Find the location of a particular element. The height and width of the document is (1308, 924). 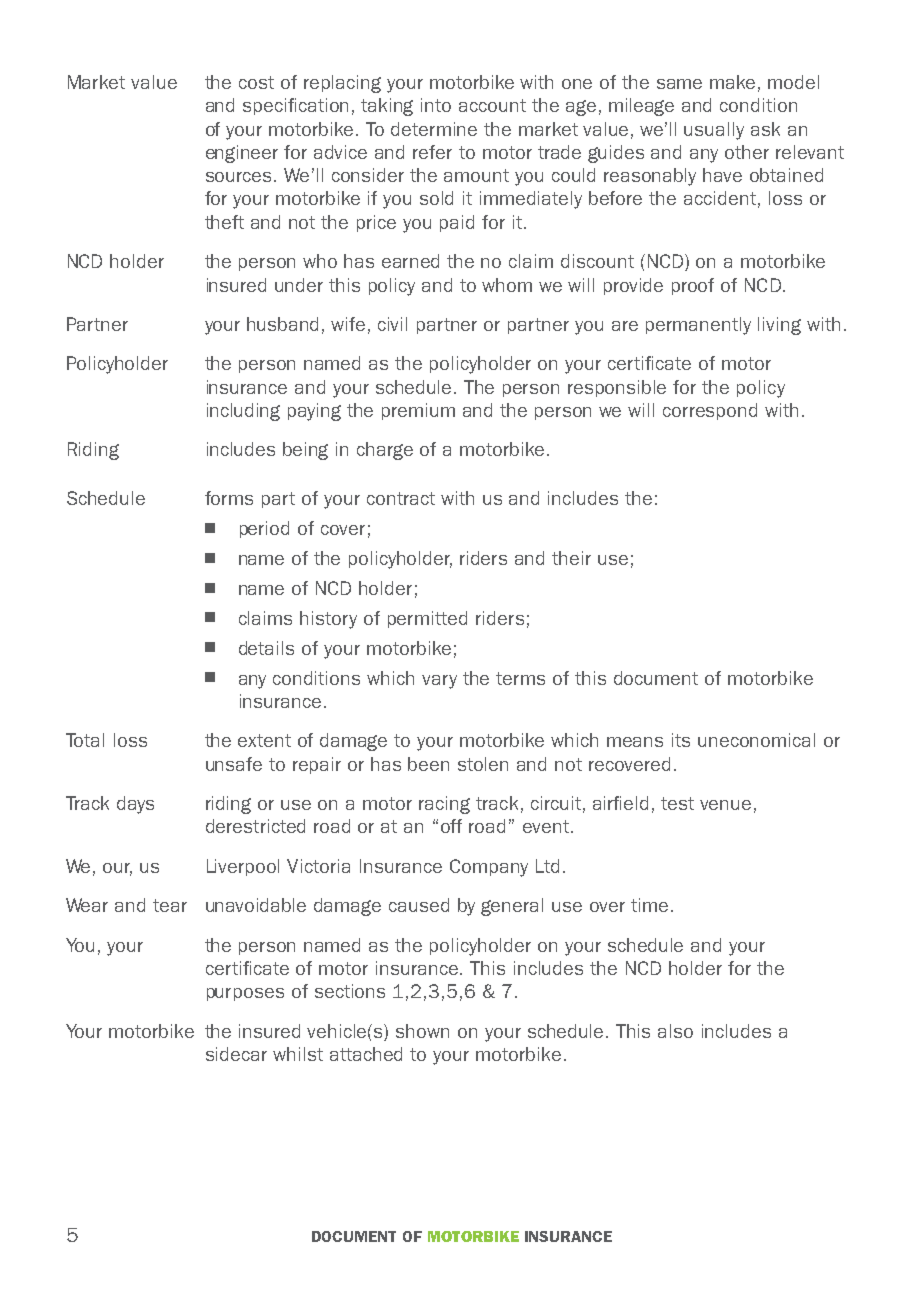

cost is located at coordinates (256, 82).
